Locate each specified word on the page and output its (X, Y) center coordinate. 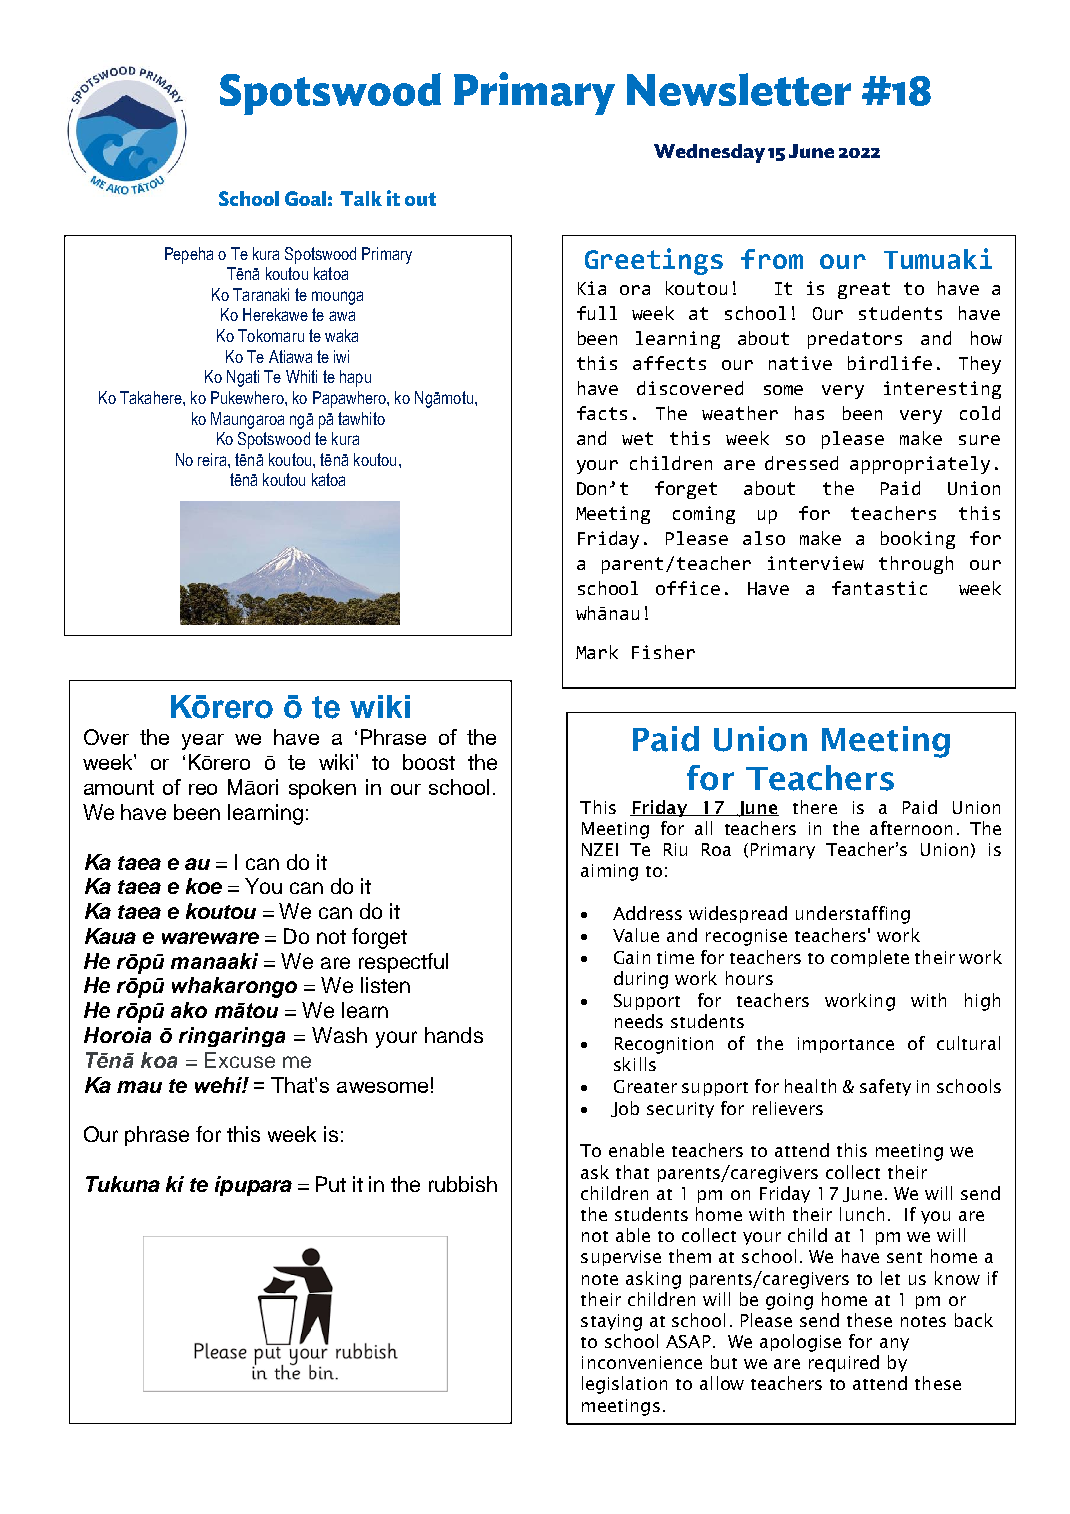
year (203, 742)
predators (855, 340)
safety (885, 1087)
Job (625, 1109)
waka (341, 335)
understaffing (853, 915)
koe (204, 886)
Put (331, 1184)
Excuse (240, 1060)
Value (636, 935)
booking (918, 540)
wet (637, 438)
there (815, 807)
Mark (597, 652)
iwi (341, 356)
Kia (592, 288)
